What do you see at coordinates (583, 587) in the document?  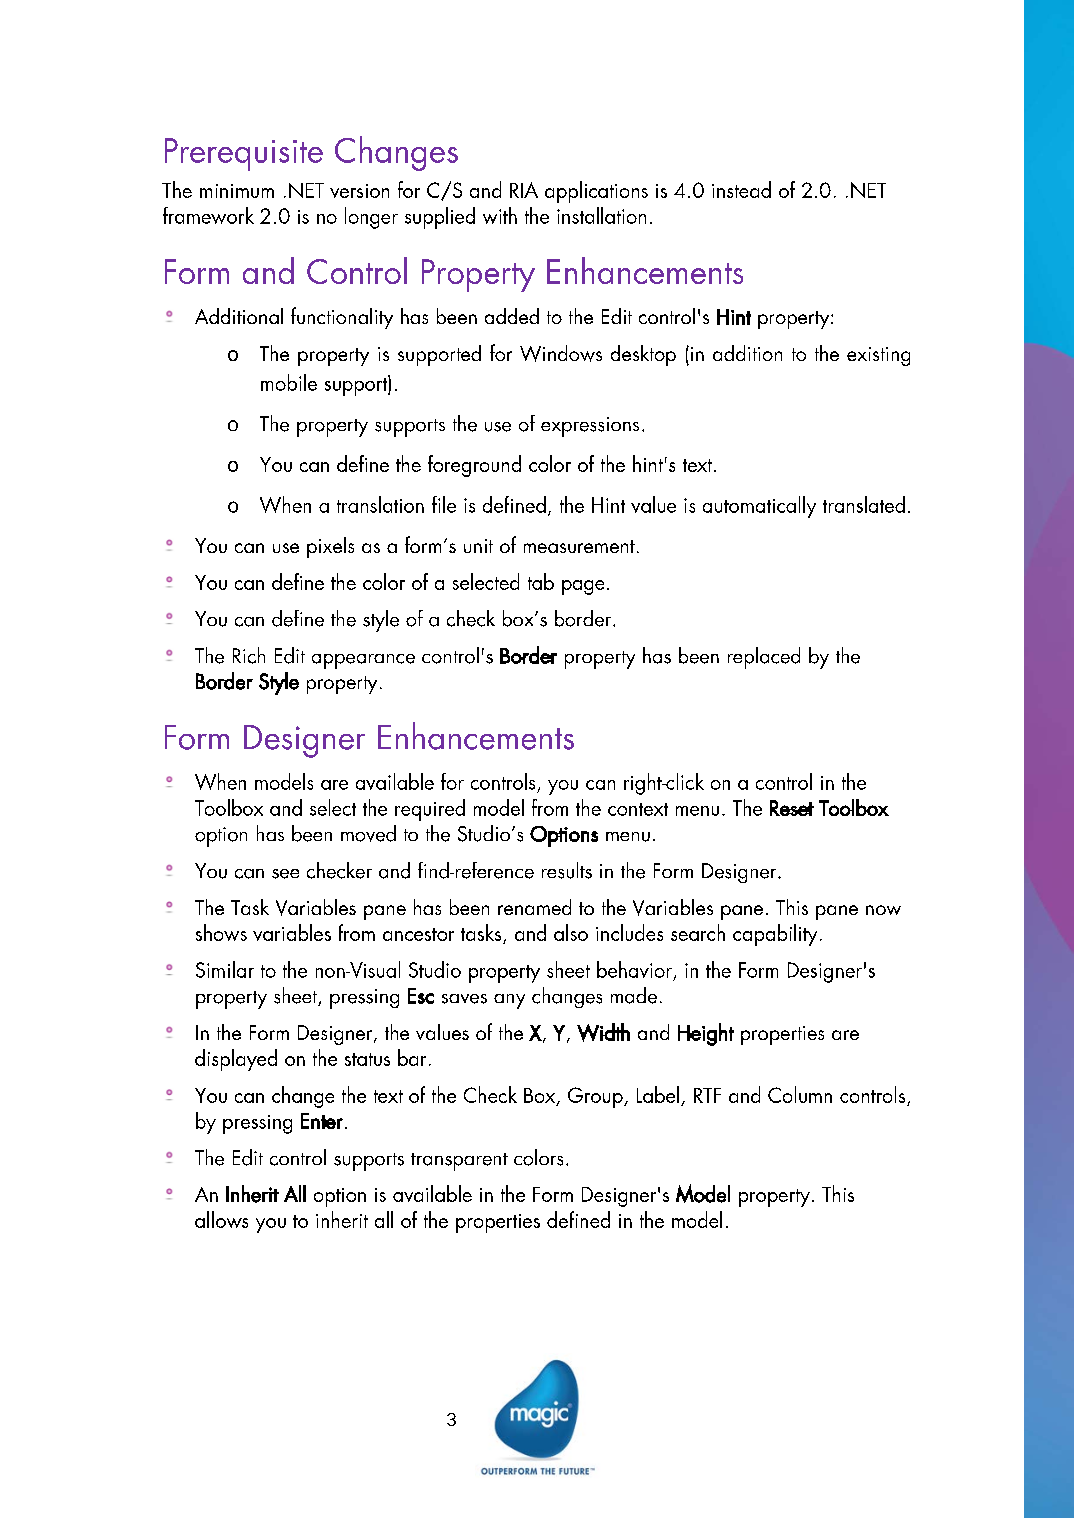 I see `page` at bounding box center [583, 587].
